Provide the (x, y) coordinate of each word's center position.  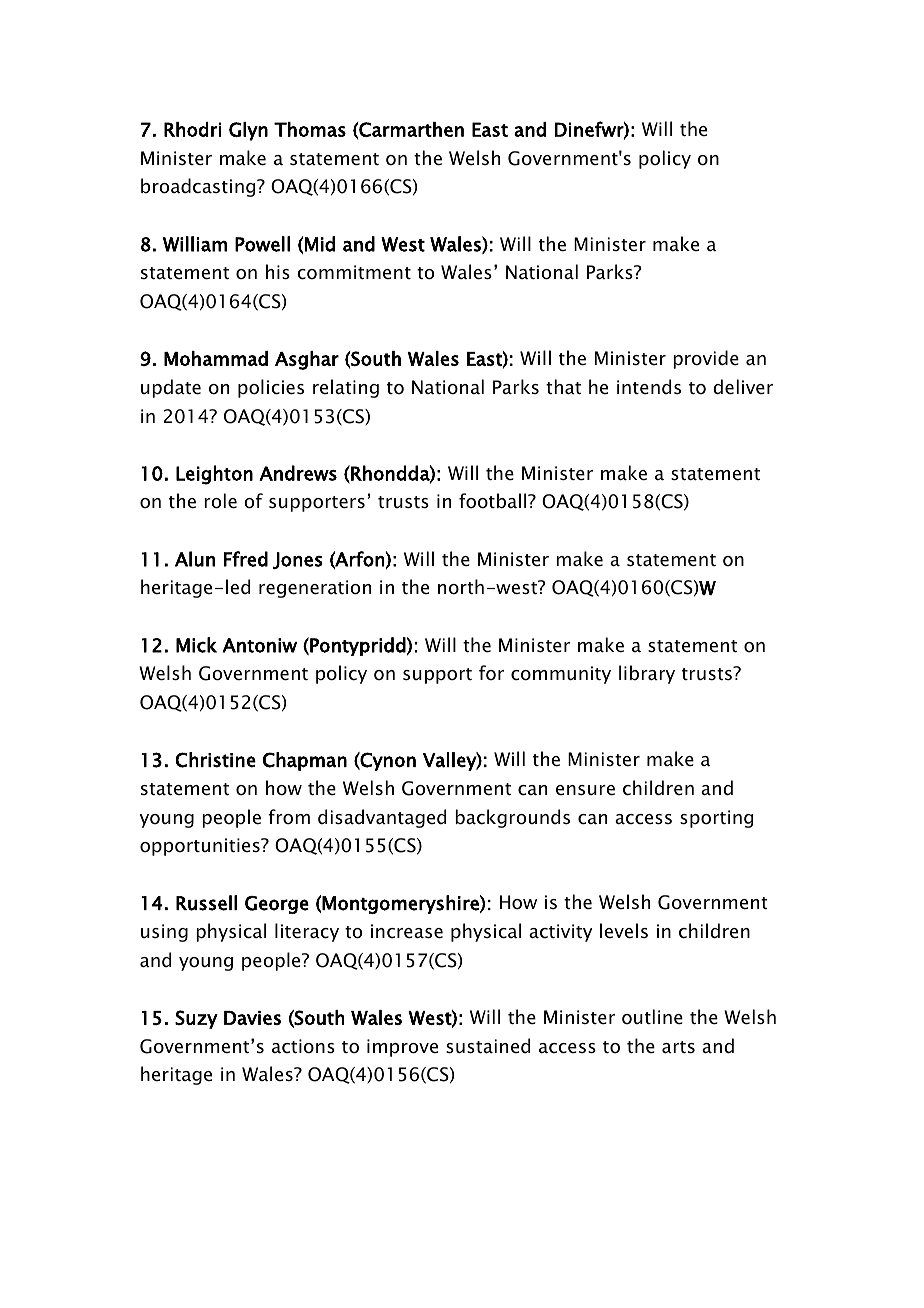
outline (652, 1017)
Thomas (310, 129)
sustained (488, 1046)
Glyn (248, 131)
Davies (252, 1018)
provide (706, 359)
